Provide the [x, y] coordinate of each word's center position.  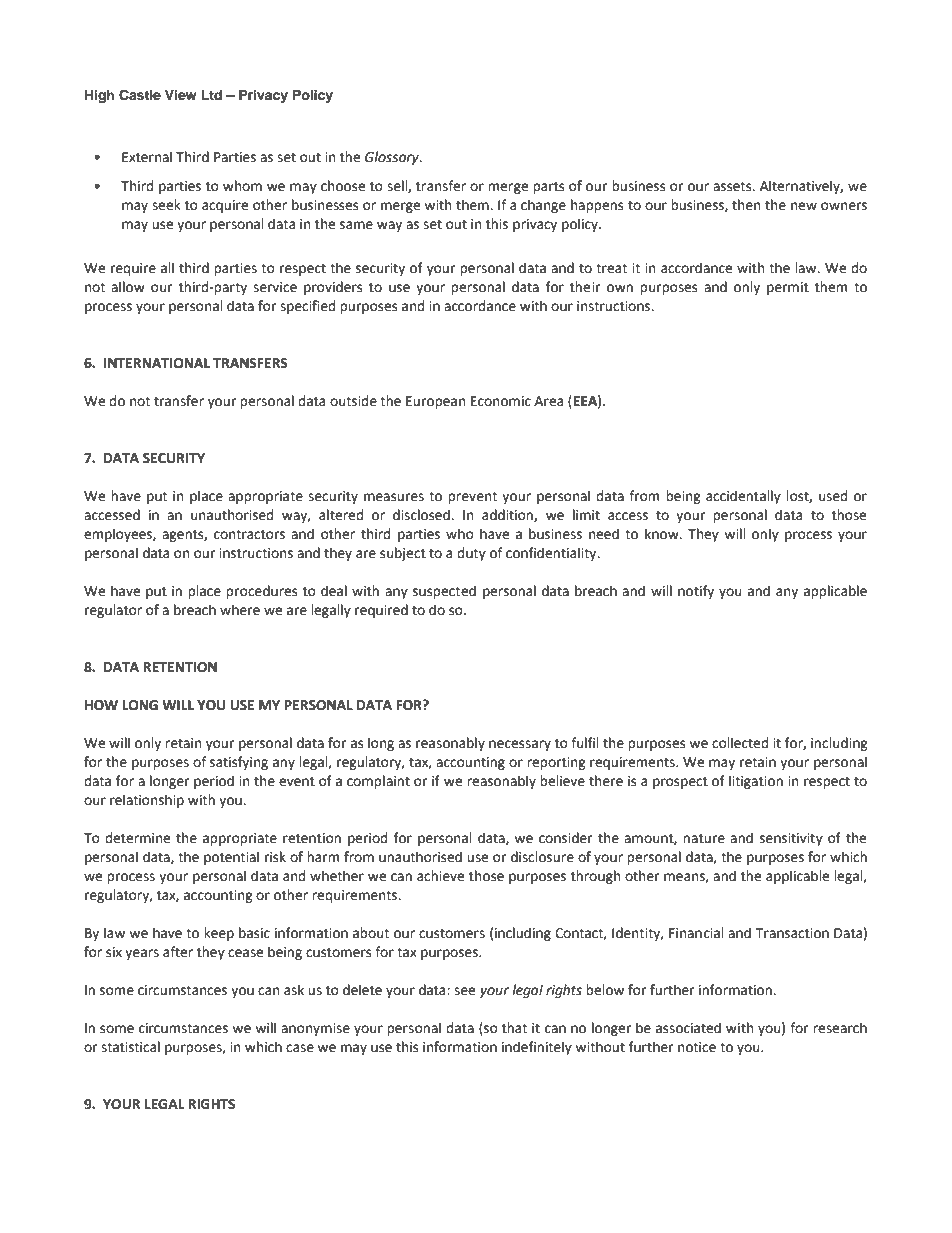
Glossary [393, 158]
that [514, 1028]
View [181, 95]
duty [471, 554]
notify [696, 592]
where [240, 610]
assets [733, 186]
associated [688, 1028]
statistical [130, 1047]
